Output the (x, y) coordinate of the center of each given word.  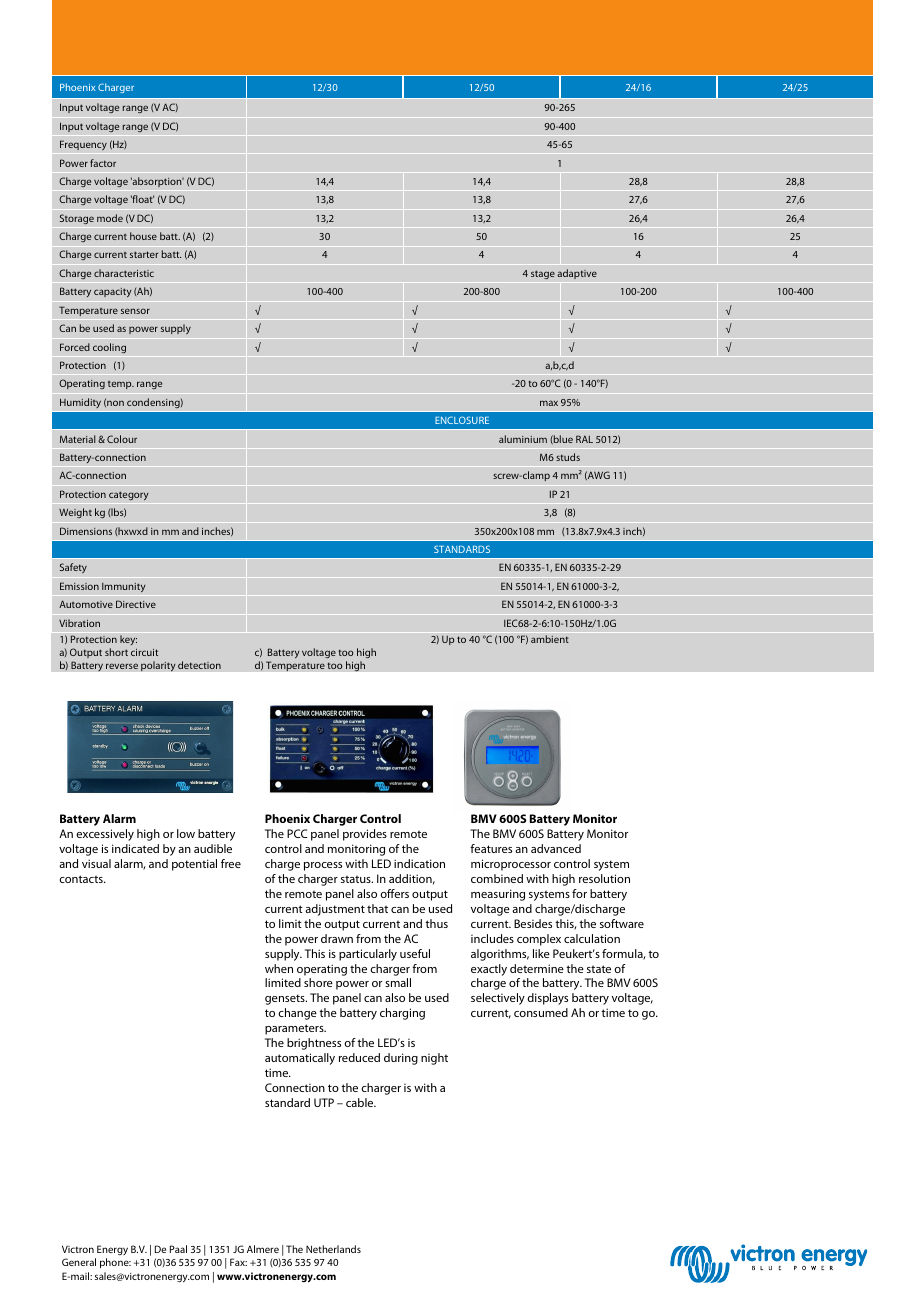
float (142, 199)
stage (543, 274)
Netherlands (333, 1249)
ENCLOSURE (462, 420)
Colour (122, 439)
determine (537, 968)
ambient (550, 639)
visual (96, 863)
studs (568, 457)
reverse (122, 666)
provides (365, 835)
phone (115, 1263)
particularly (368, 955)
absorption (157, 182)
